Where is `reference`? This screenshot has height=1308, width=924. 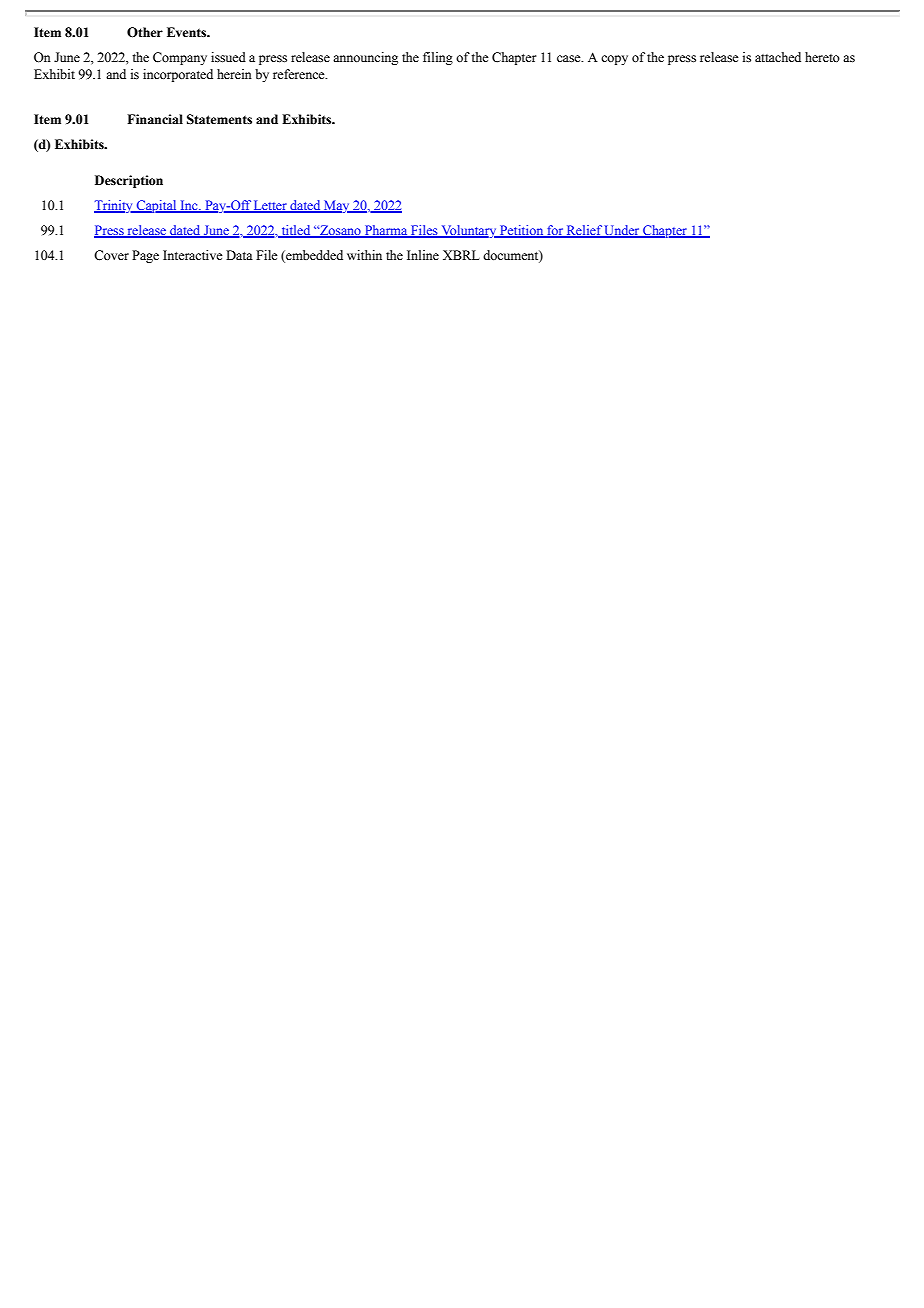
reference is located at coordinates (300, 74).
